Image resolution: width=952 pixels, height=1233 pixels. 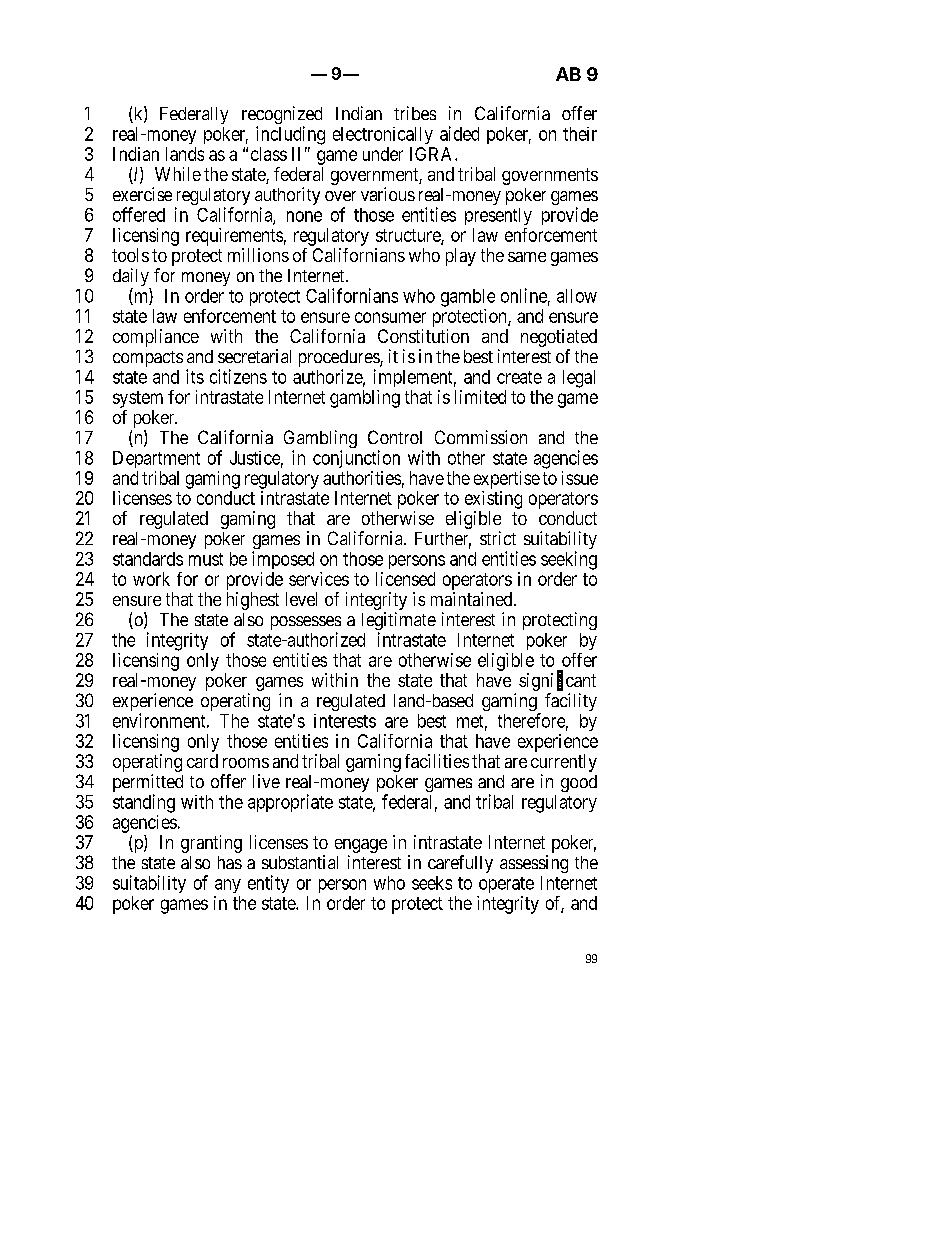 What do you see at coordinates (507, 480) in the image?
I see `expertise` at bounding box center [507, 480].
